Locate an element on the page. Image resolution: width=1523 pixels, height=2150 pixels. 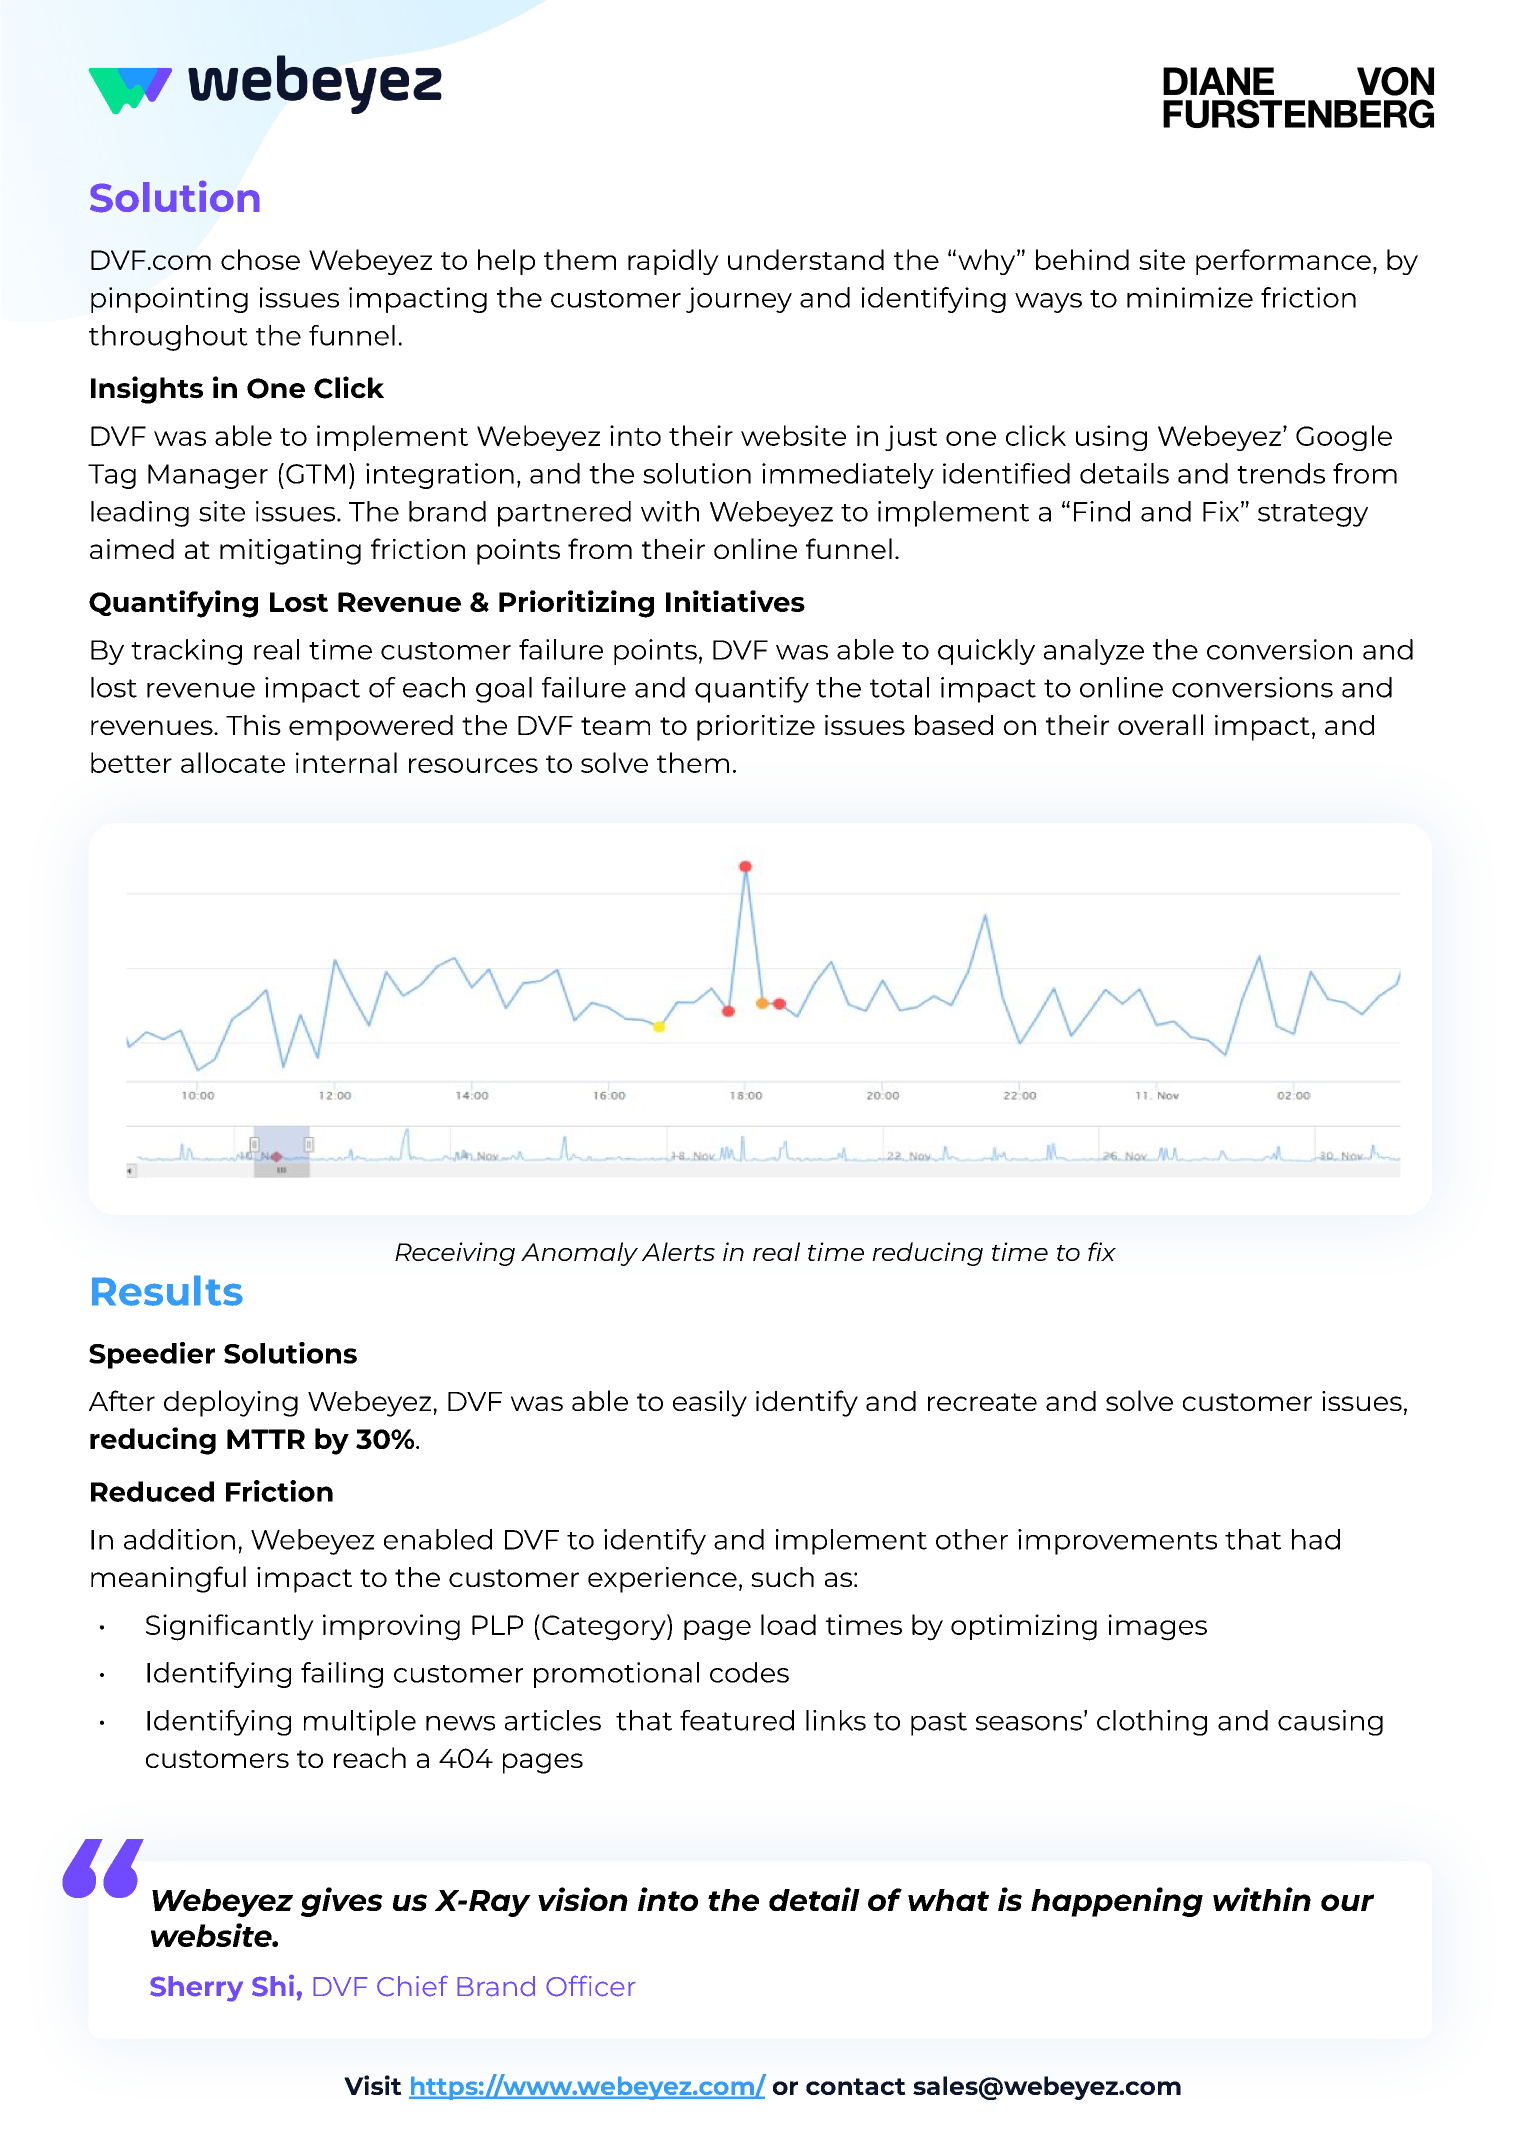
contact is located at coordinates (856, 2086).
